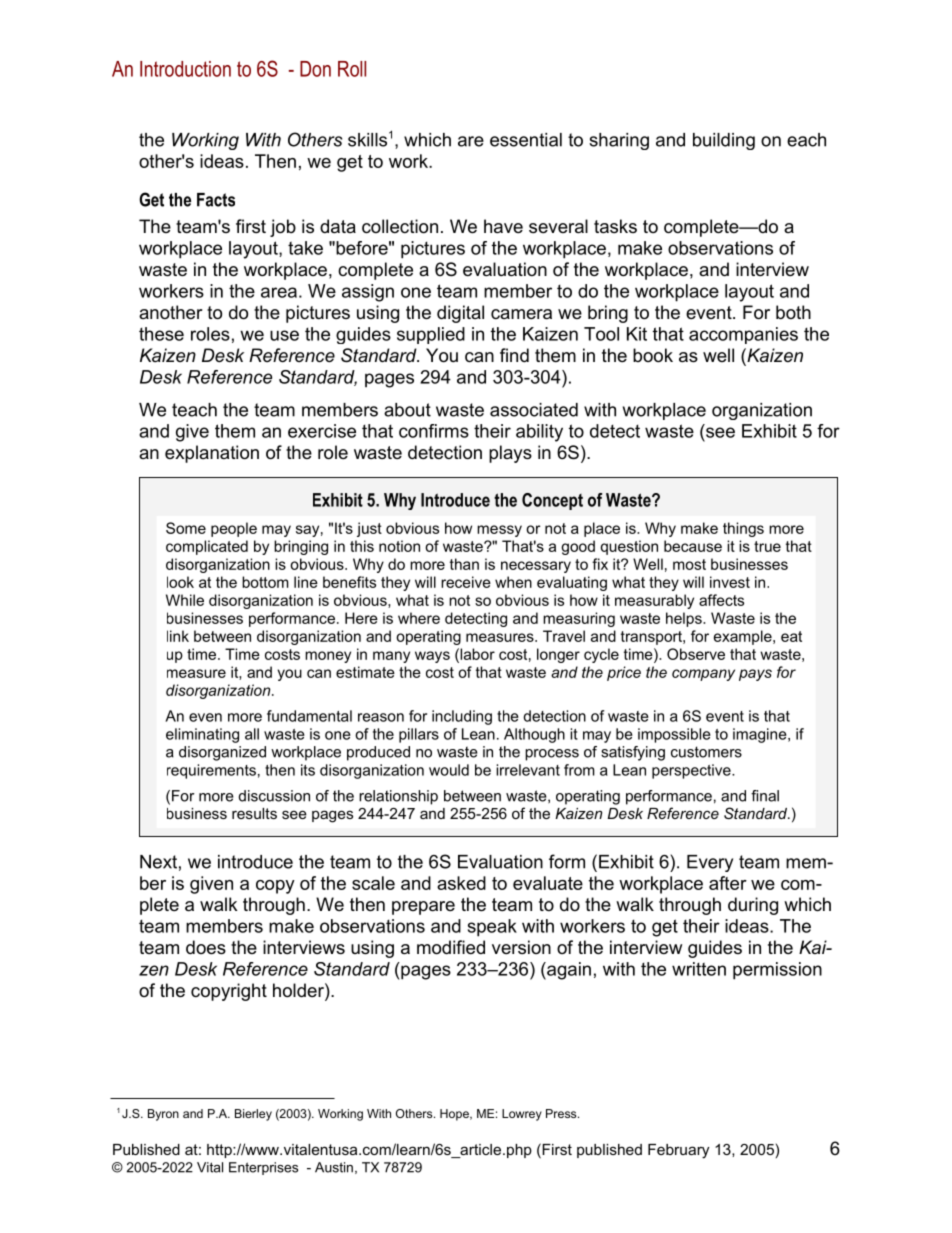 This document has width=952, height=1233. I want to click on perspective, so click(692, 771).
